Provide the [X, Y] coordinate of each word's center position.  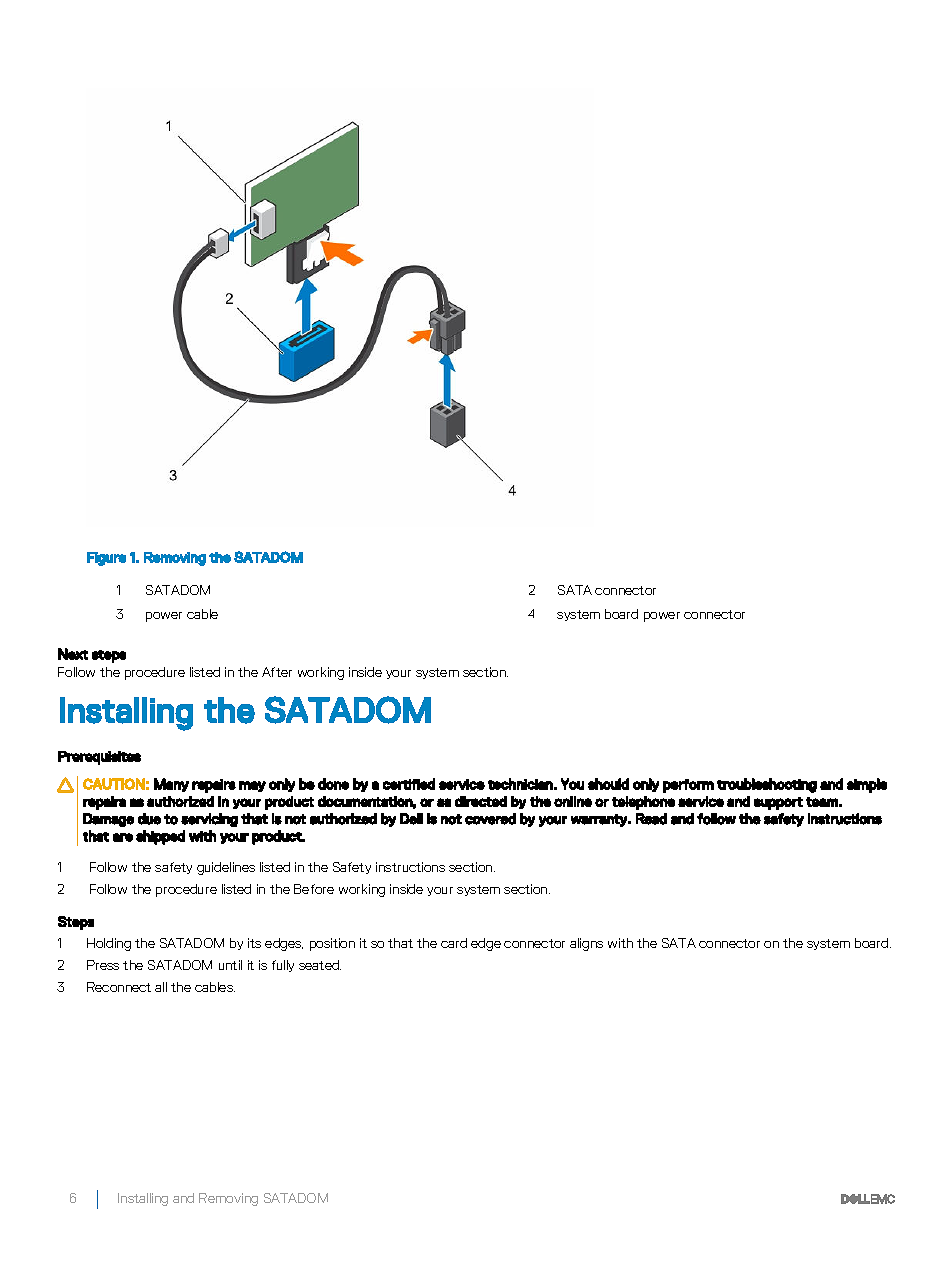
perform [688, 786]
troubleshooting [767, 785]
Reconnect [119, 987]
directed [481, 801]
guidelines [226, 868]
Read [651, 819]
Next [73, 654]
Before [314, 889]
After [277, 672]
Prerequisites [99, 758]
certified [409, 784]
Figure [106, 559]
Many [171, 785]
